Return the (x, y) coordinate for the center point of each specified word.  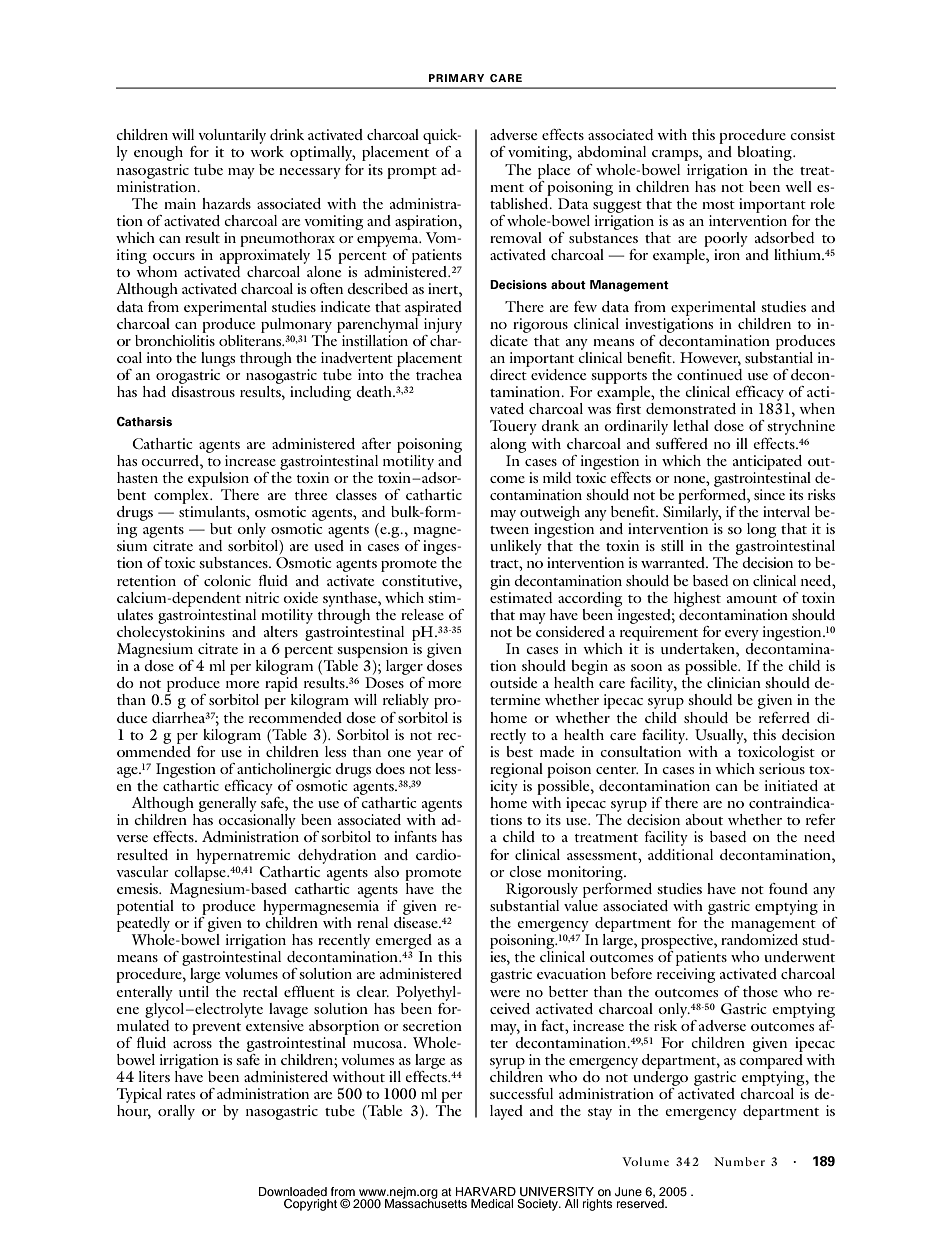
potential (145, 907)
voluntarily (231, 138)
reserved (641, 1202)
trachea (439, 374)
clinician (734, 682)
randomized (759, 939)
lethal (691, 425)
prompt (412, 173)
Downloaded (293, 1191)
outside (513, 682)
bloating (765, 153)
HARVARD (486, 1191)
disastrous (203, 391)
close (525, 871)
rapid (283, 686)
